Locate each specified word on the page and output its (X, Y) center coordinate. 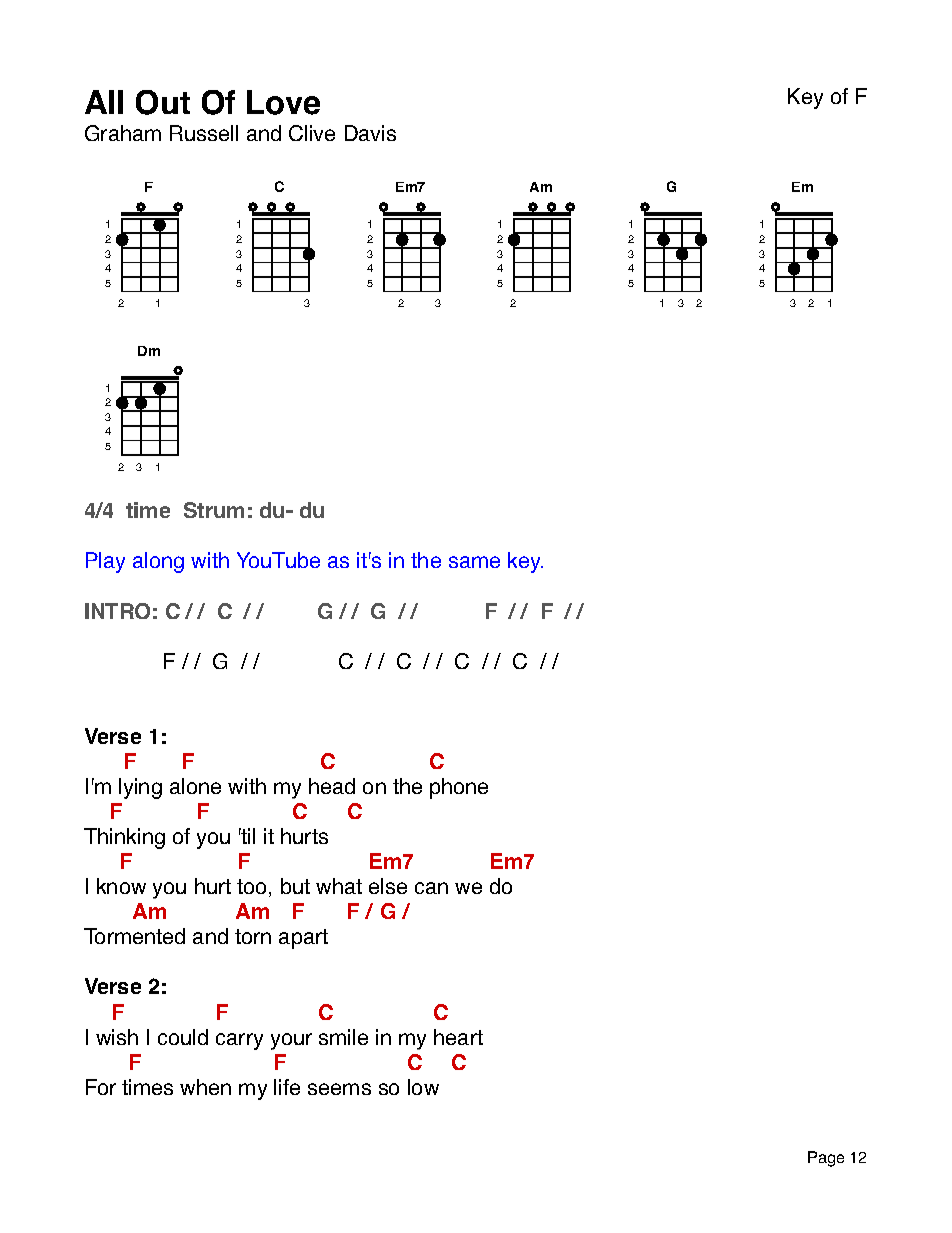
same (474, 562)
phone (459, 788)
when (205, 1087)
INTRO (117, 611)
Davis (370, 133)
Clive (312, 133)
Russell (204, 133)
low (423, 1087)
